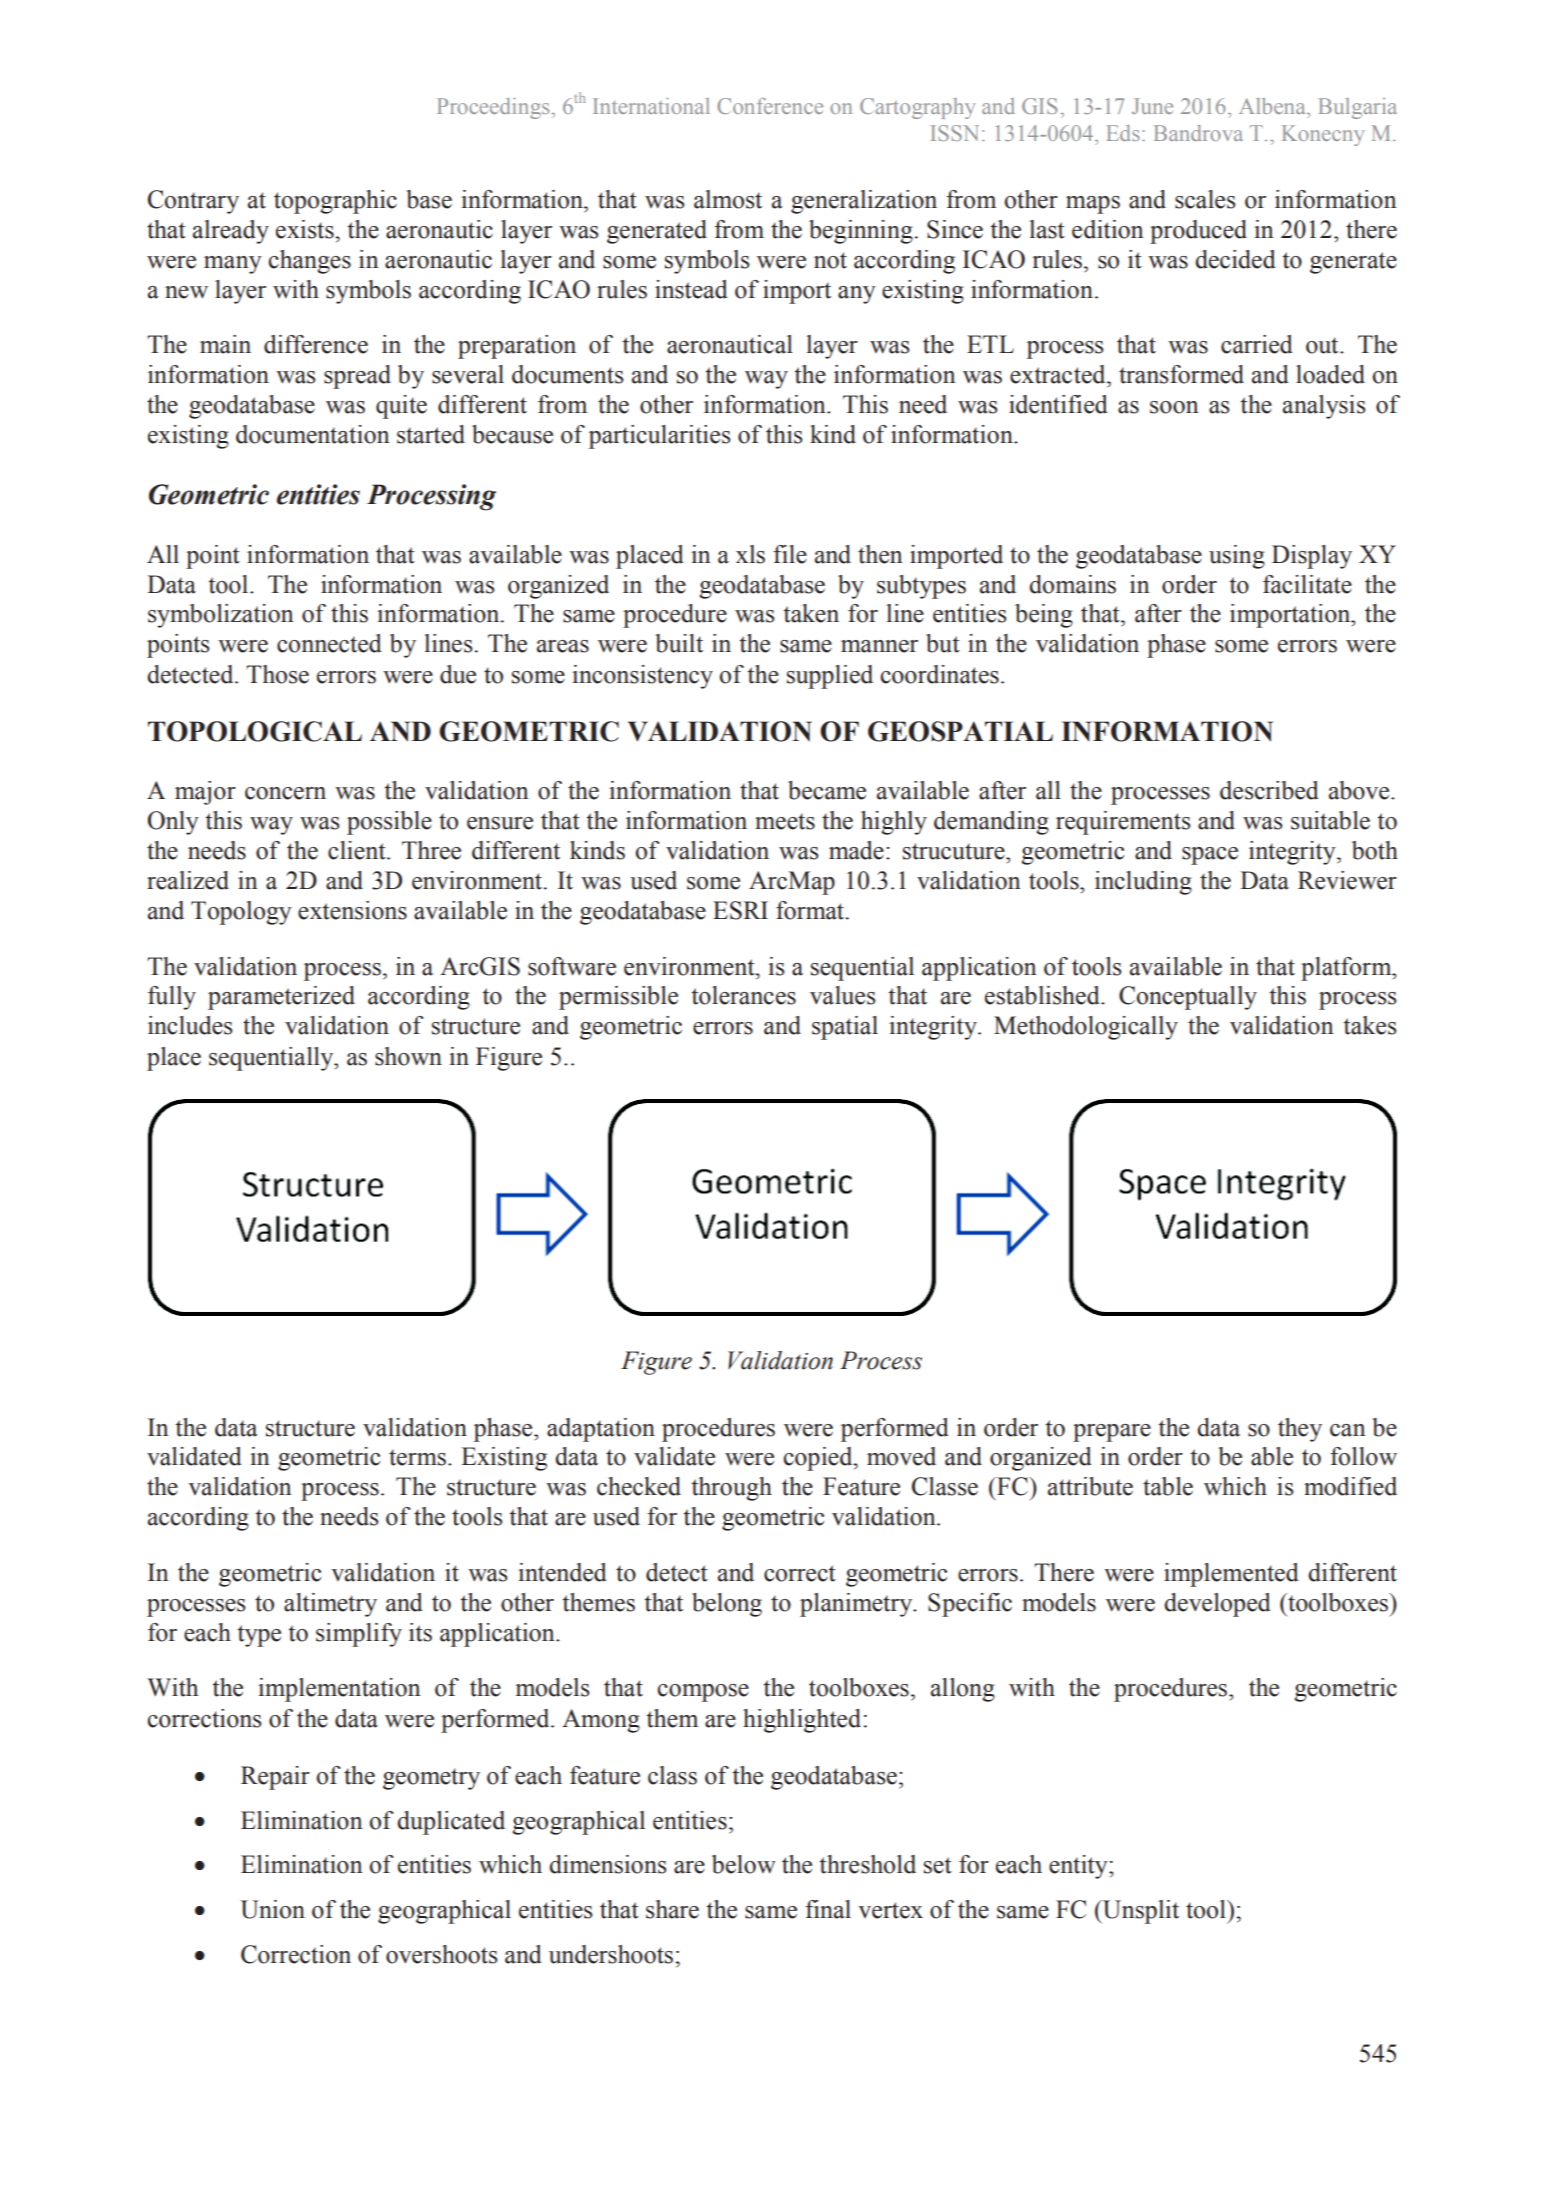  I want to click on Conceptually, so click(1188, 998).
